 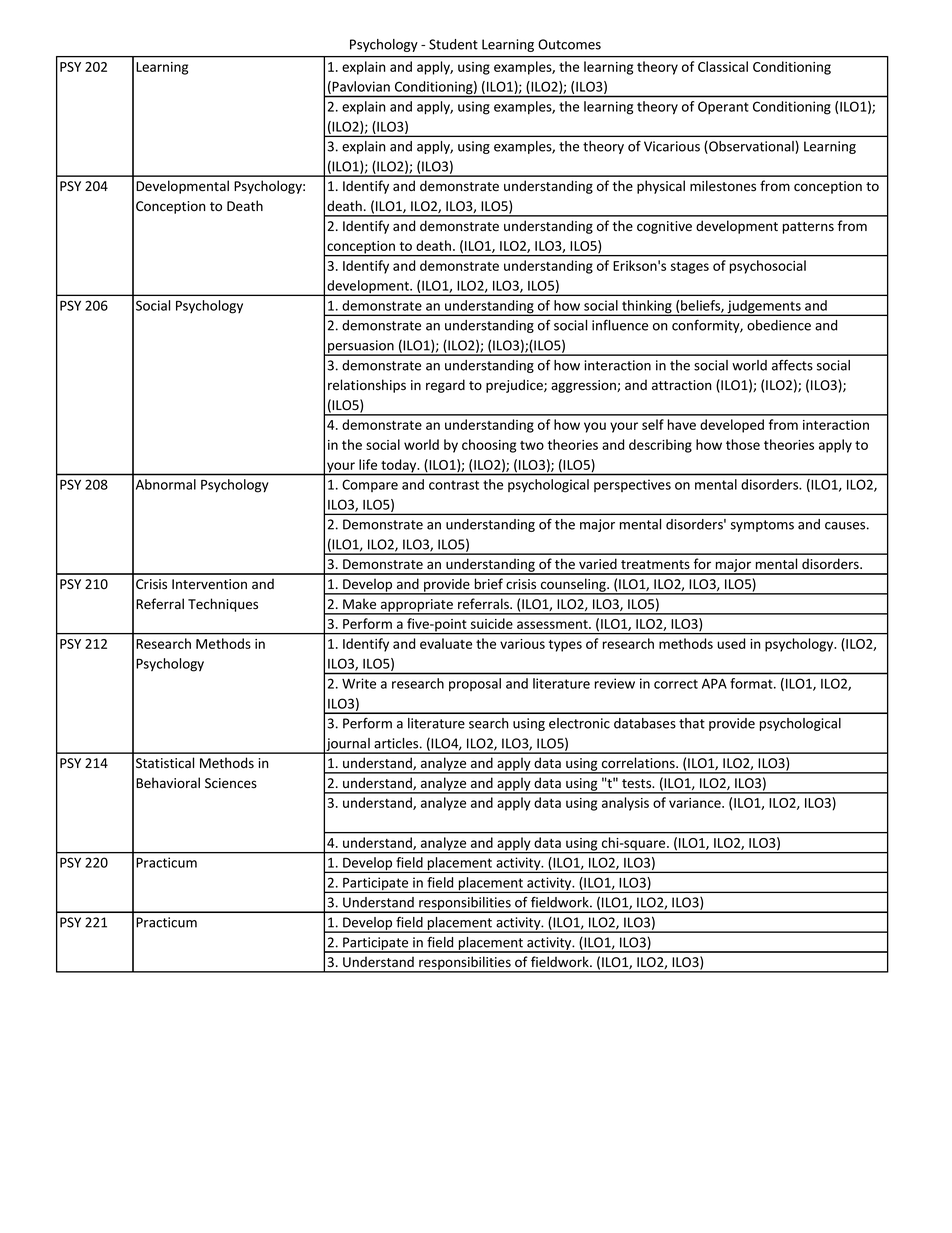 I want to click on Student, so click(x=453, y=44).
